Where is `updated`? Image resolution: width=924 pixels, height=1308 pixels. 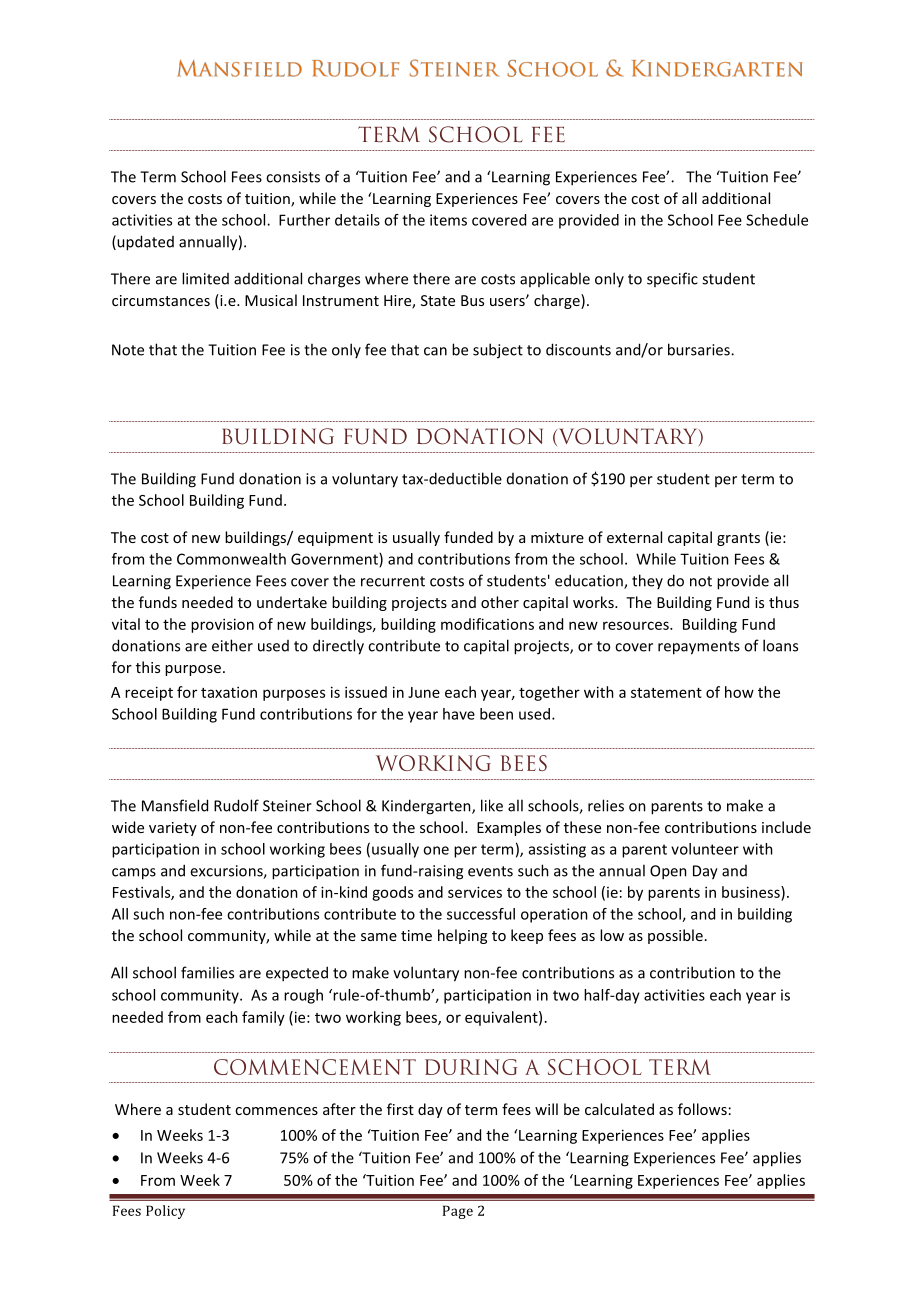
updated is located at coordinates (144, 243).
